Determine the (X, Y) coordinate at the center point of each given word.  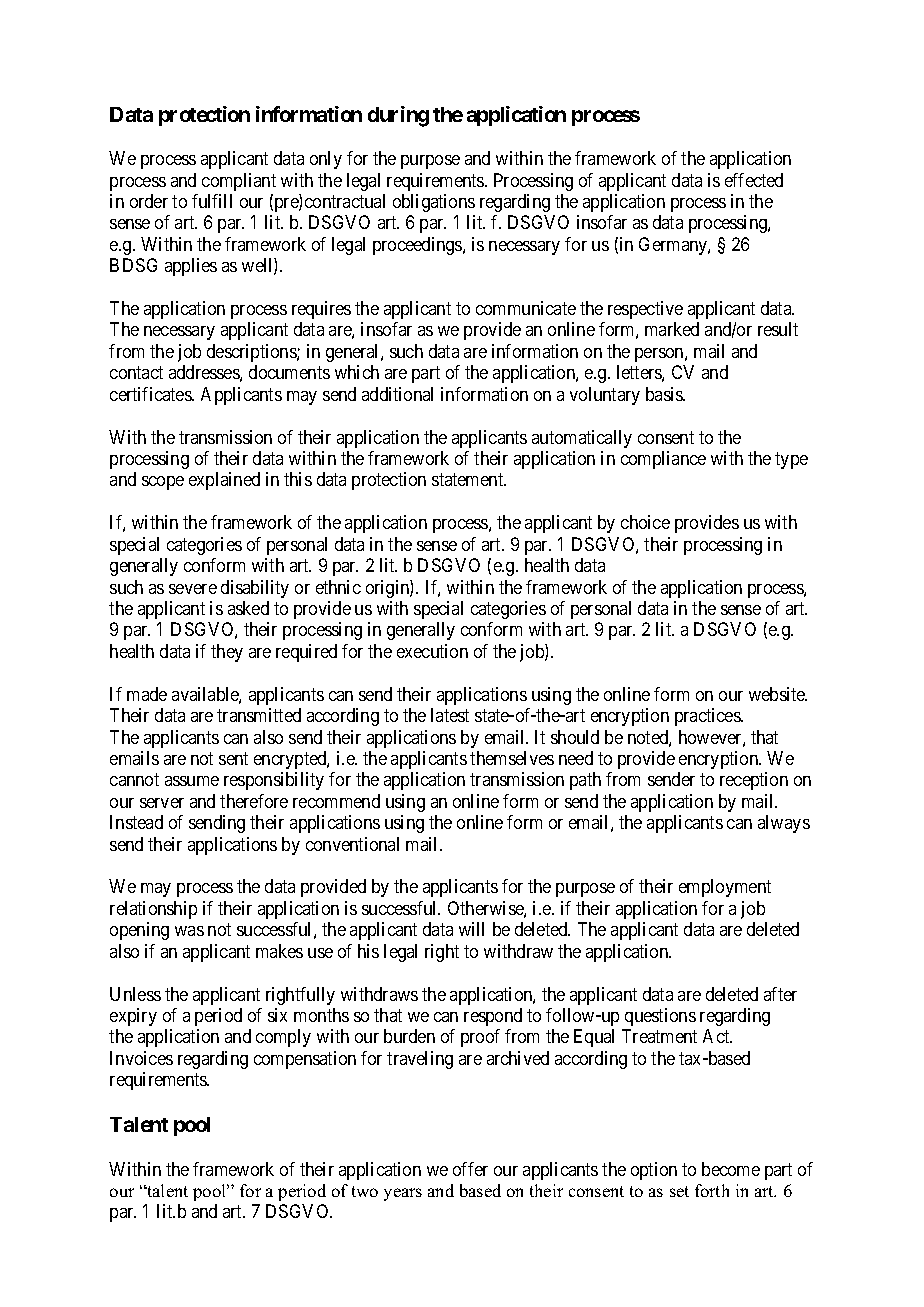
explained (224, 481)
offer (470, 1169)
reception (754, 781)
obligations (434, 203)
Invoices (141, 1058)
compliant (239, 182)
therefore (254, 801)
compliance (663, 460)
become (731, 1169)
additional (397, 394)
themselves (512, 758)
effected (754, 180)
